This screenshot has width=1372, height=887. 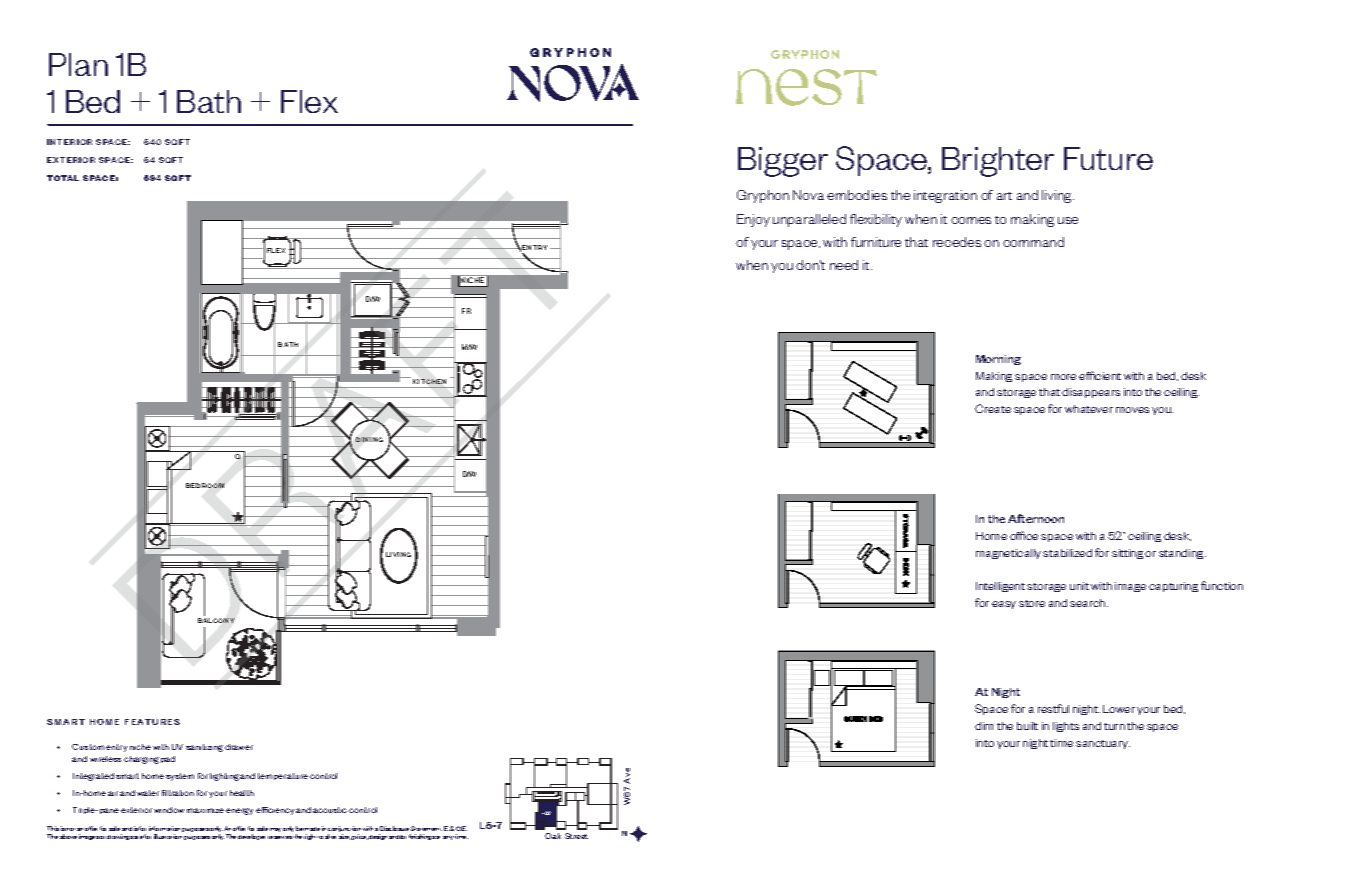 I want to click on BEDROOM, so click(x=205, y=485).
